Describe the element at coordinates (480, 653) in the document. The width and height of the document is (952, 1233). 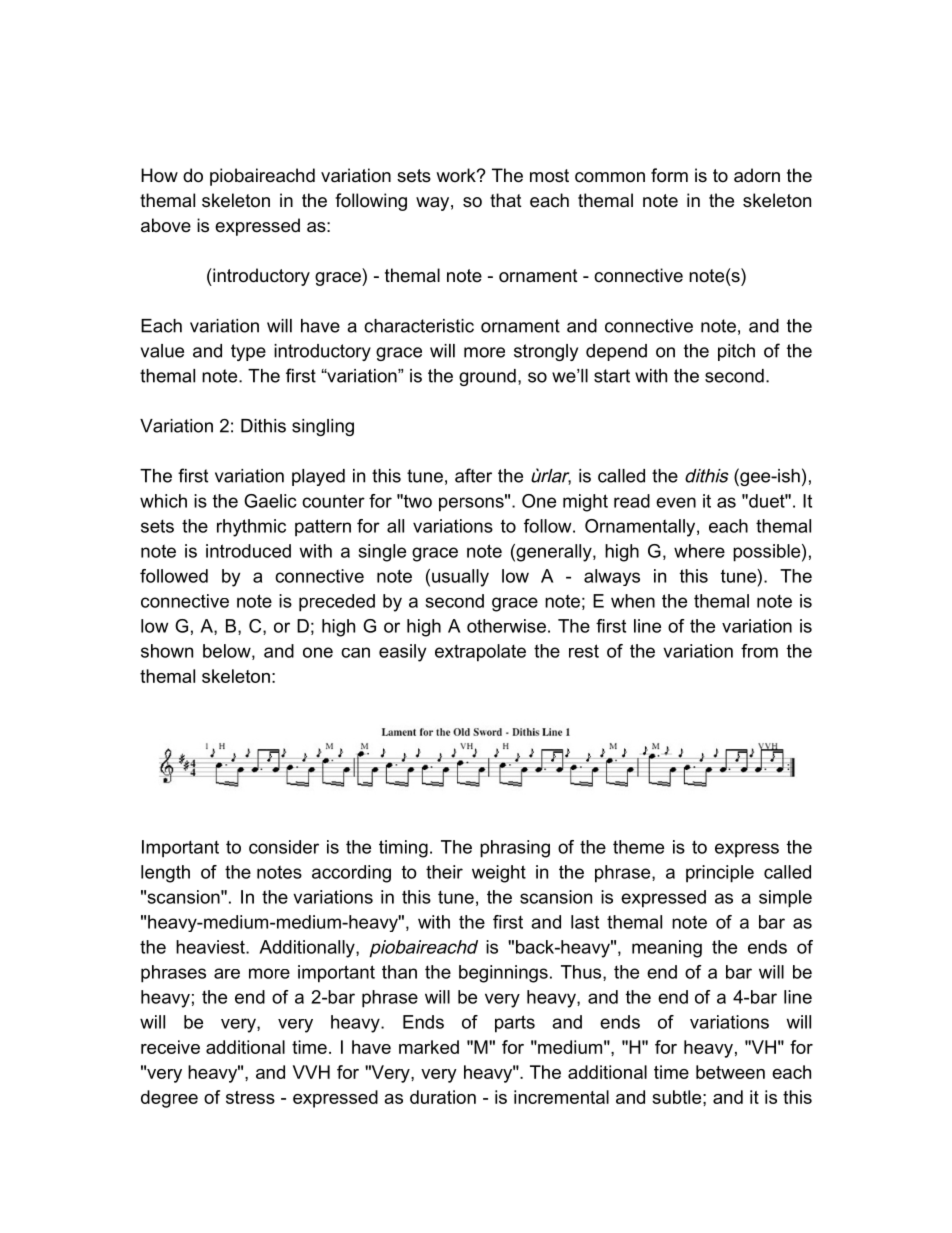
I see `extrapolate` at that location.
